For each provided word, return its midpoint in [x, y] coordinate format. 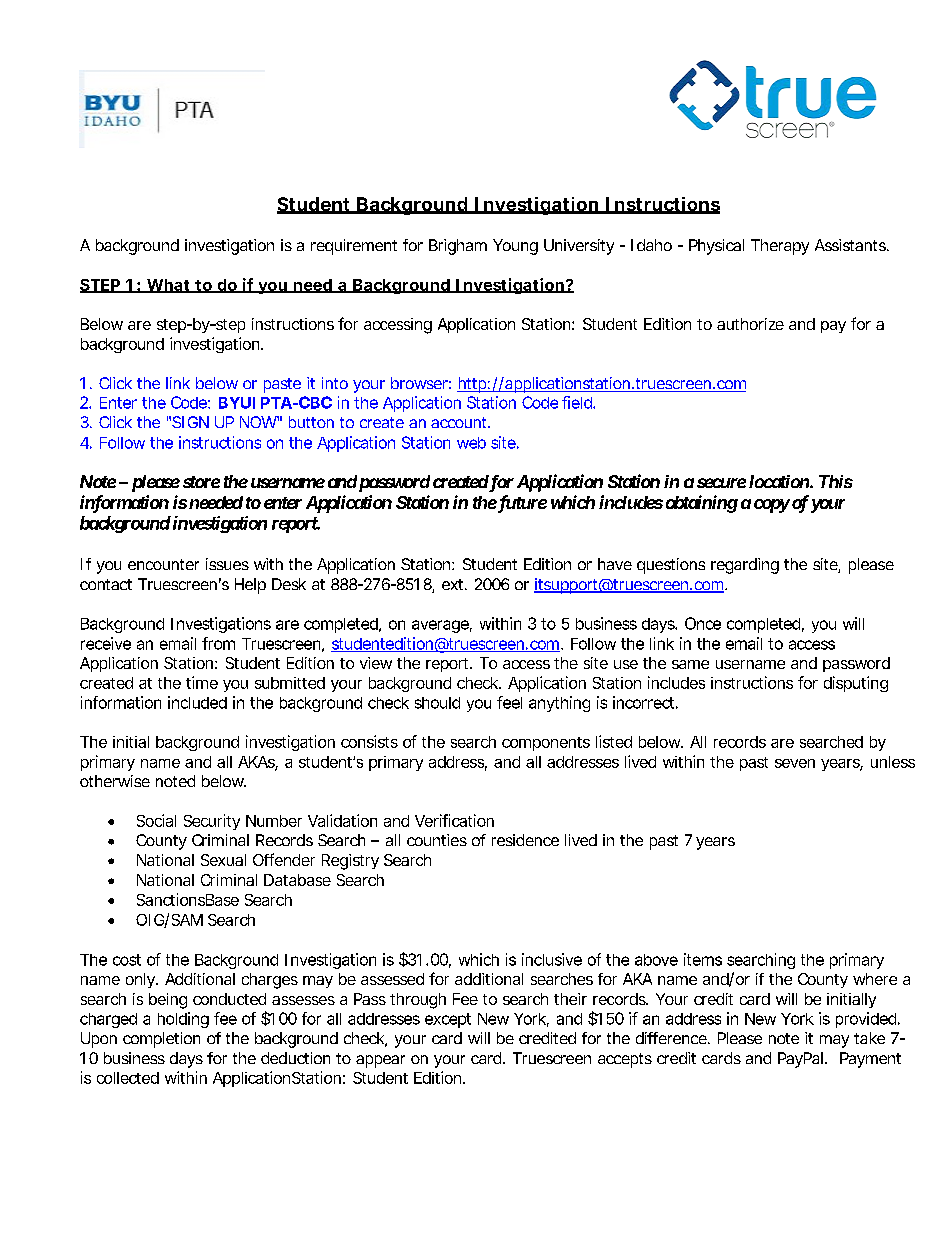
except [448, 1020]
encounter [163, 564]
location [779, 481]
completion [161, 1040]
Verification [454, 820]
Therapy [780, 247]
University [579, 247]
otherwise [115, 781]
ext [452, 584]
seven [795, 763]
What [167, 286]
